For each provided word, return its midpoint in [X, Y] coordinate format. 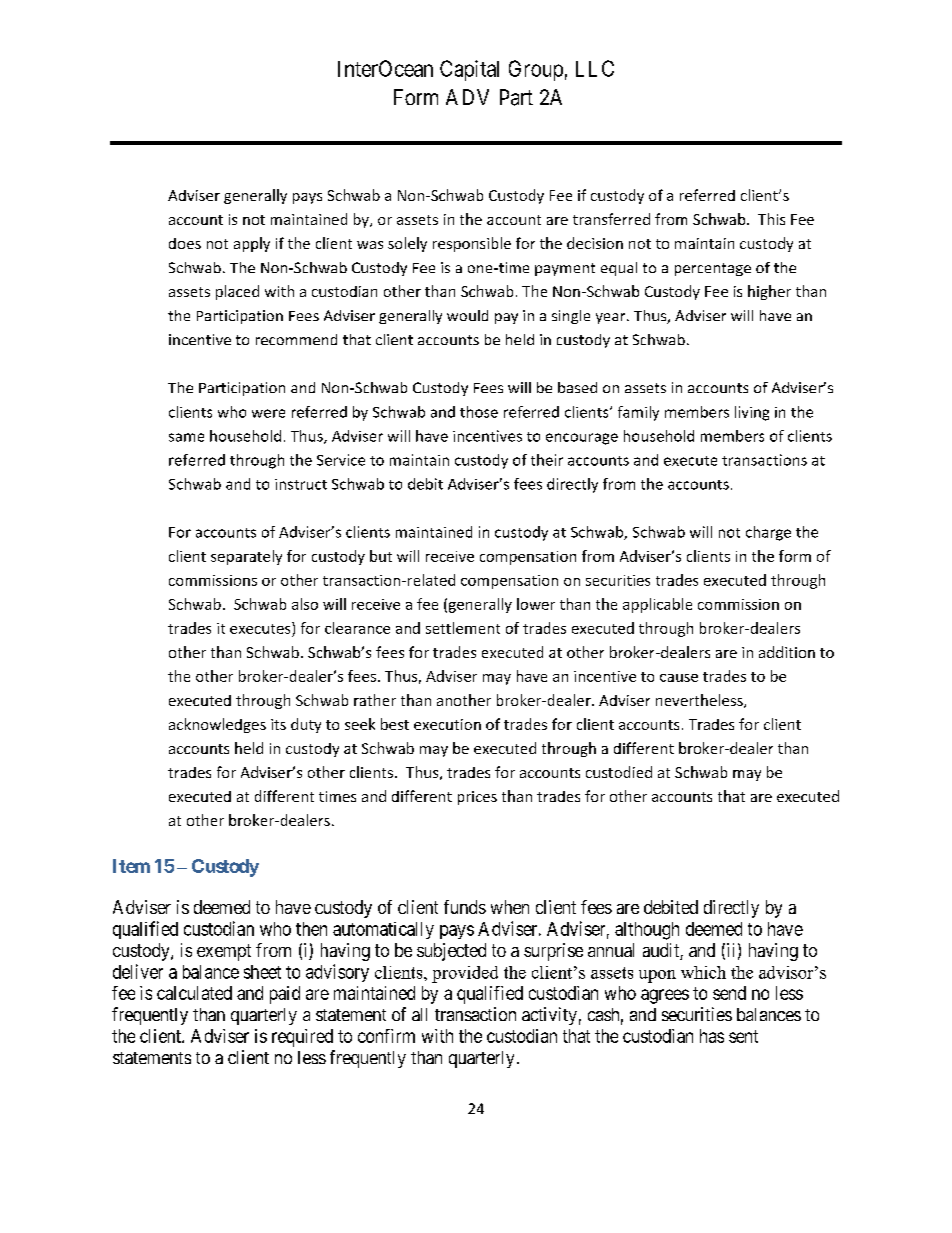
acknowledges [217, 725]
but [381, 556]
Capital [469, 70]
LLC [595, 68]
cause [679, 678]
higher [769, 292]
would [467, 315]
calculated [194, 993]
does [185, 243]
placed [237, 292]
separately [246, 557]
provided [465, 974]
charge [768, 533]
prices [477, 798]
